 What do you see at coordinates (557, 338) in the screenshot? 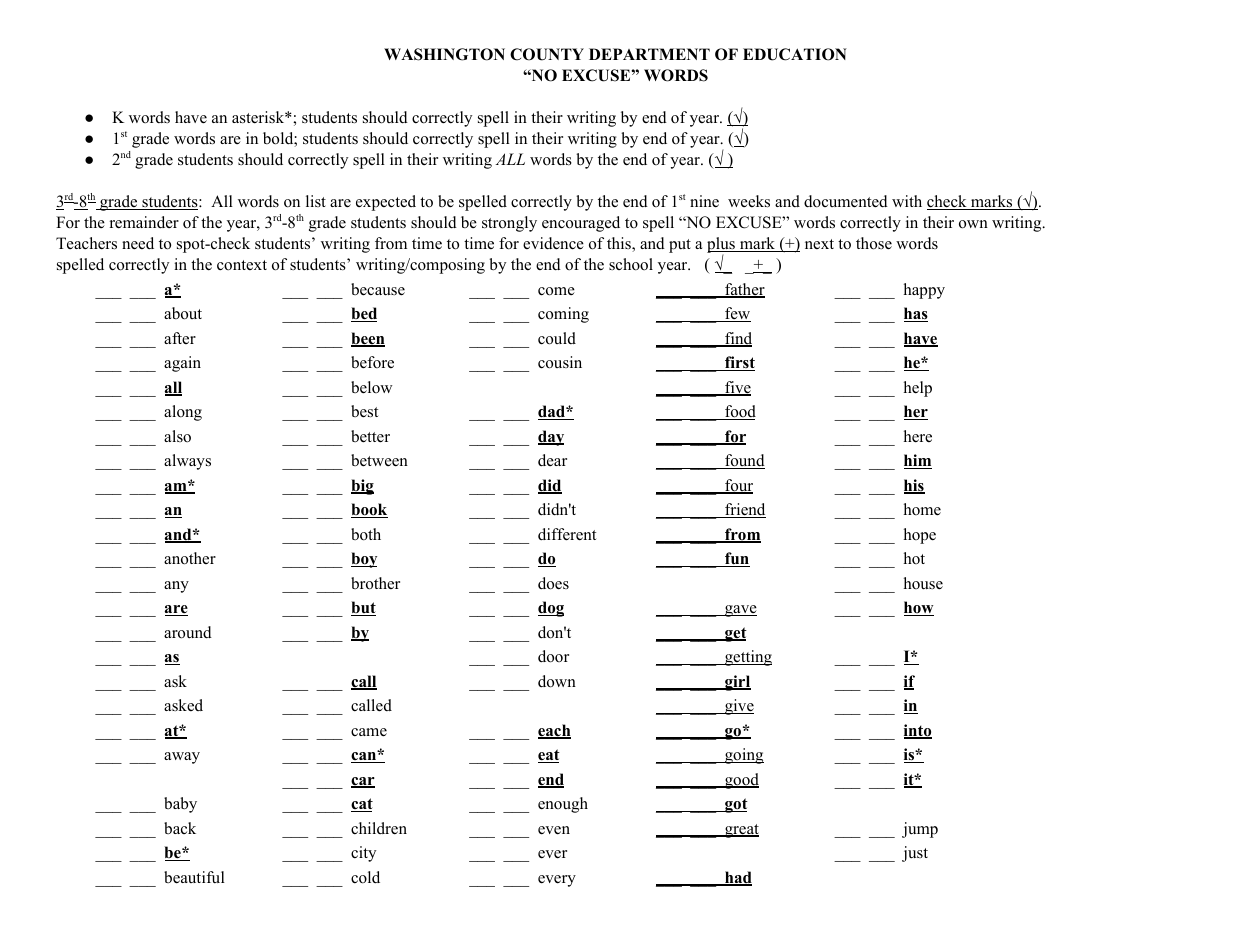
I see `could` at bounding box center [557, 338].
